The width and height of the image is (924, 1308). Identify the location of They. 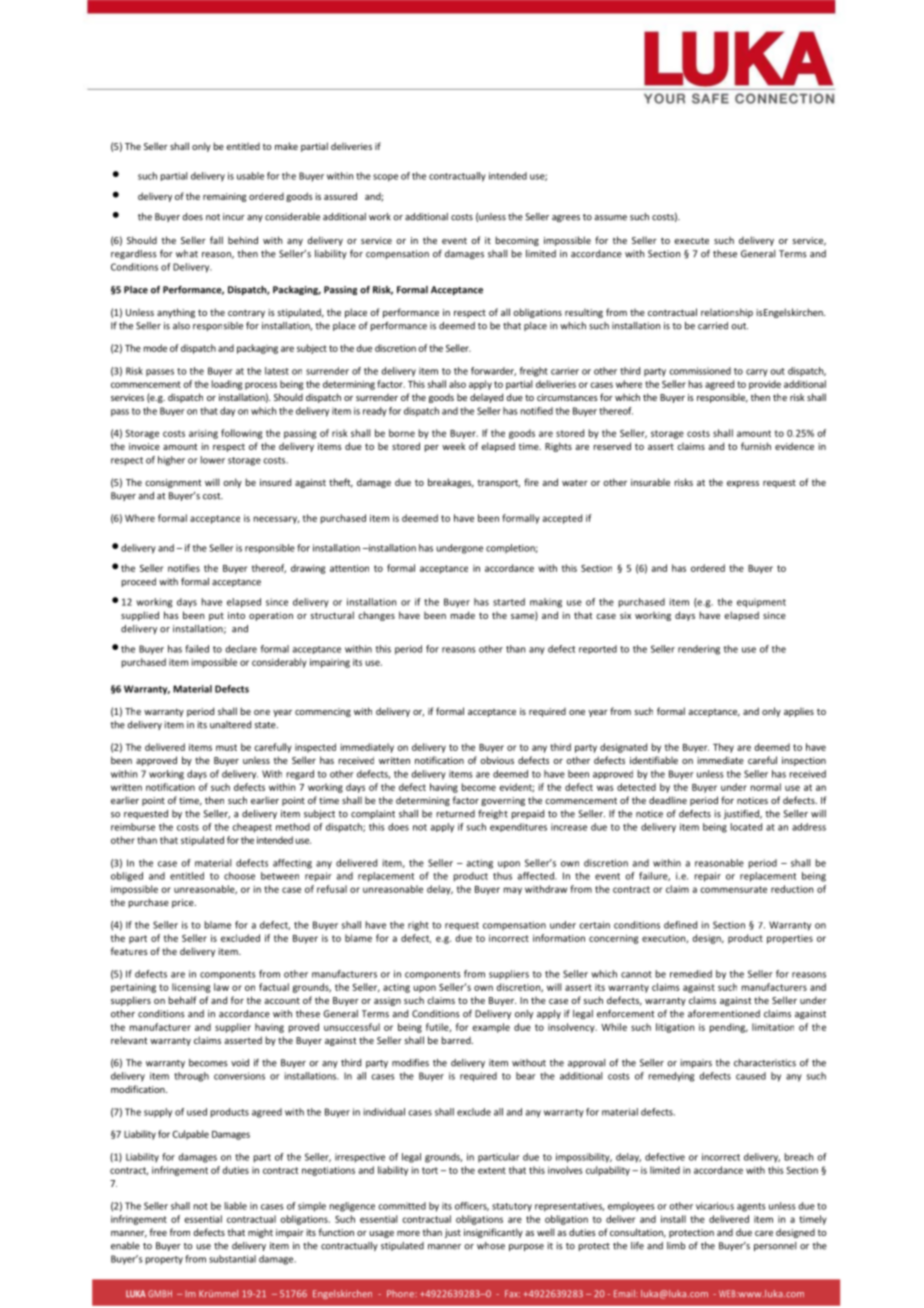
(723, 748).
